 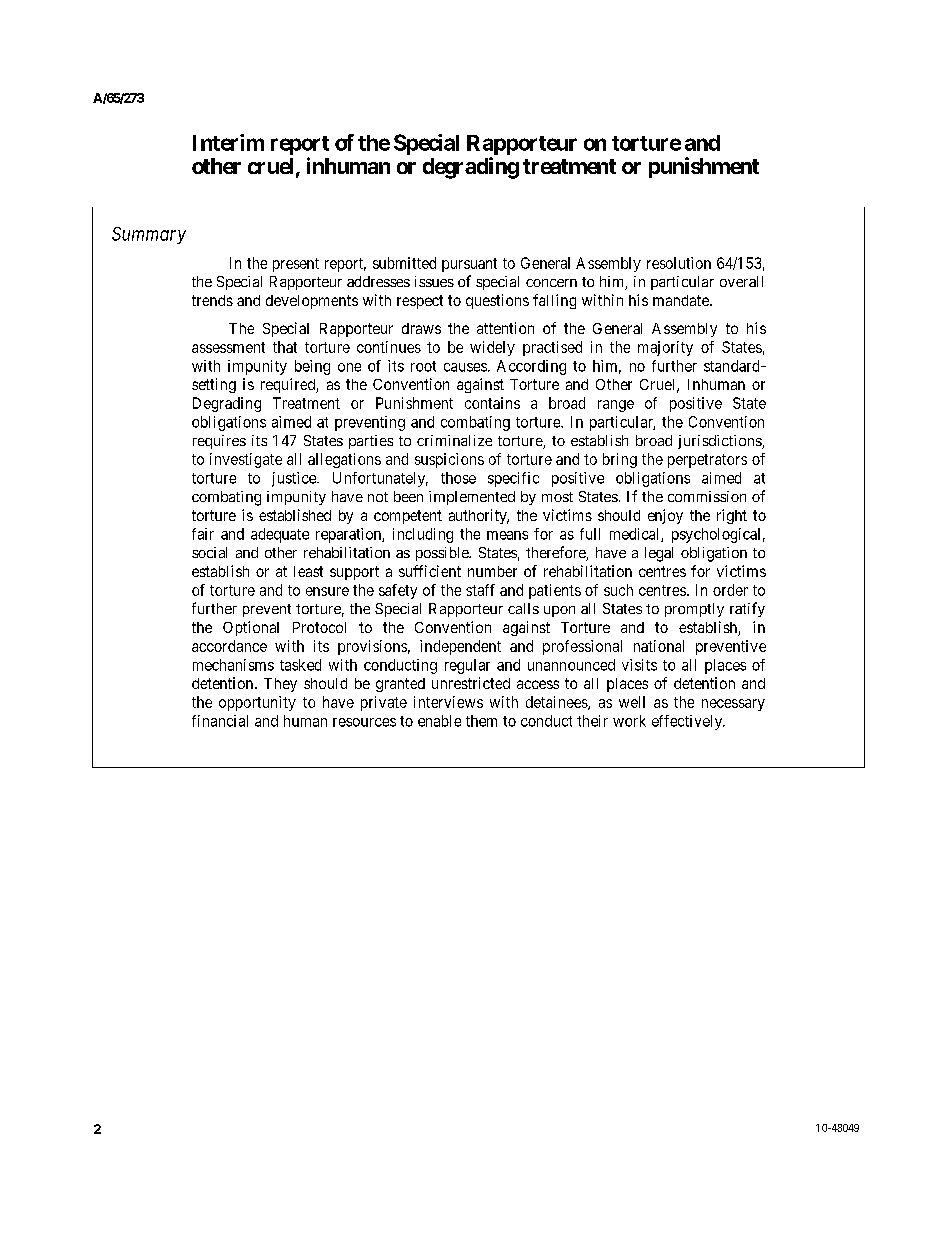 What do you see at coordinates (228, 142) in the screenshot?
I see `Interim` at bounding box center [228, 142].
